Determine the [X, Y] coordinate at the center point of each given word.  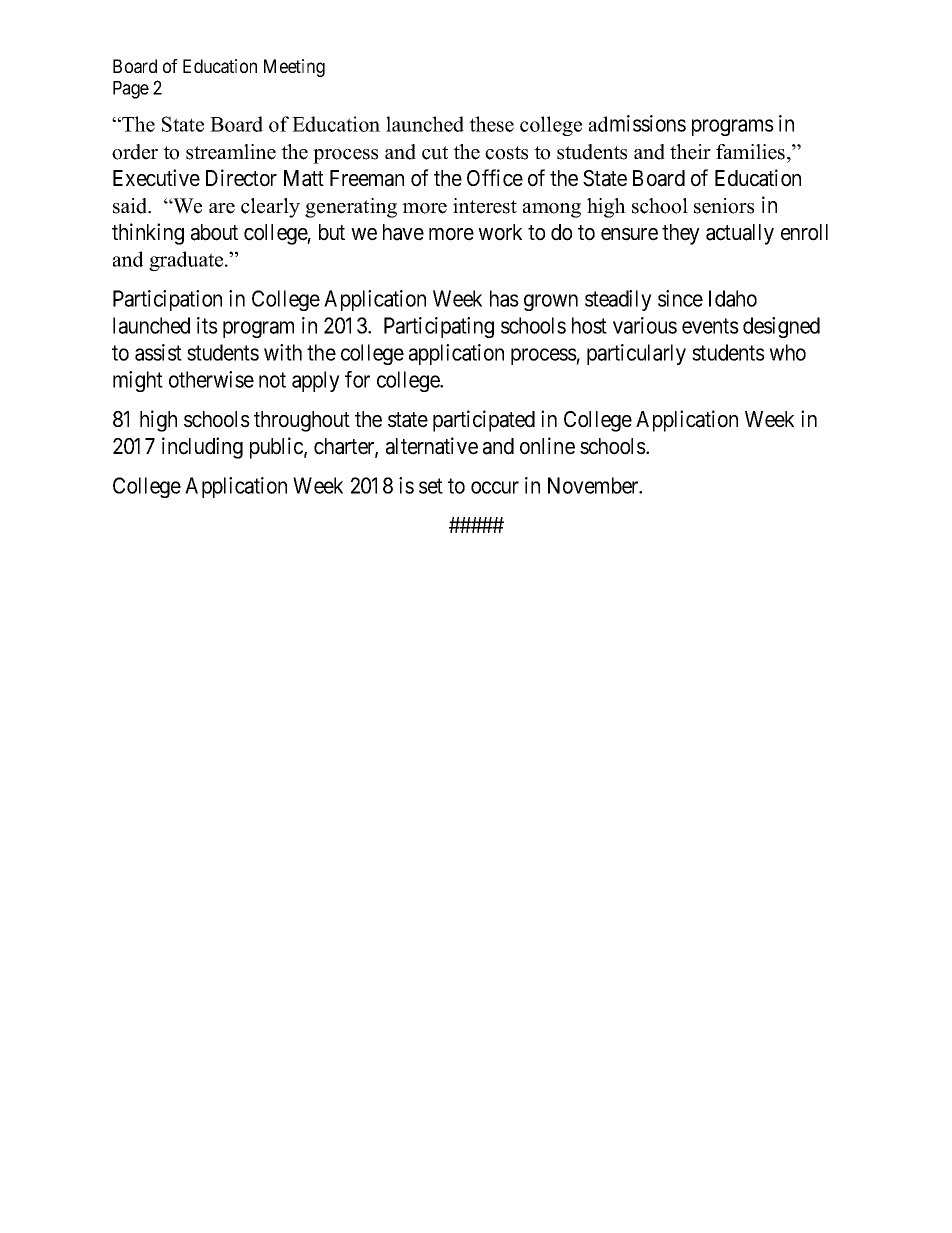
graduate [187, 261]
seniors [724, 206]
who [787, 352]
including [202, 448]
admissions [637, 123]
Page [131, 90]
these [491, 124]
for [357, 379]
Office [495, 178]
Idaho [733, 298]
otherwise [211, 379]
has [504, 298]
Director [241, 178]
